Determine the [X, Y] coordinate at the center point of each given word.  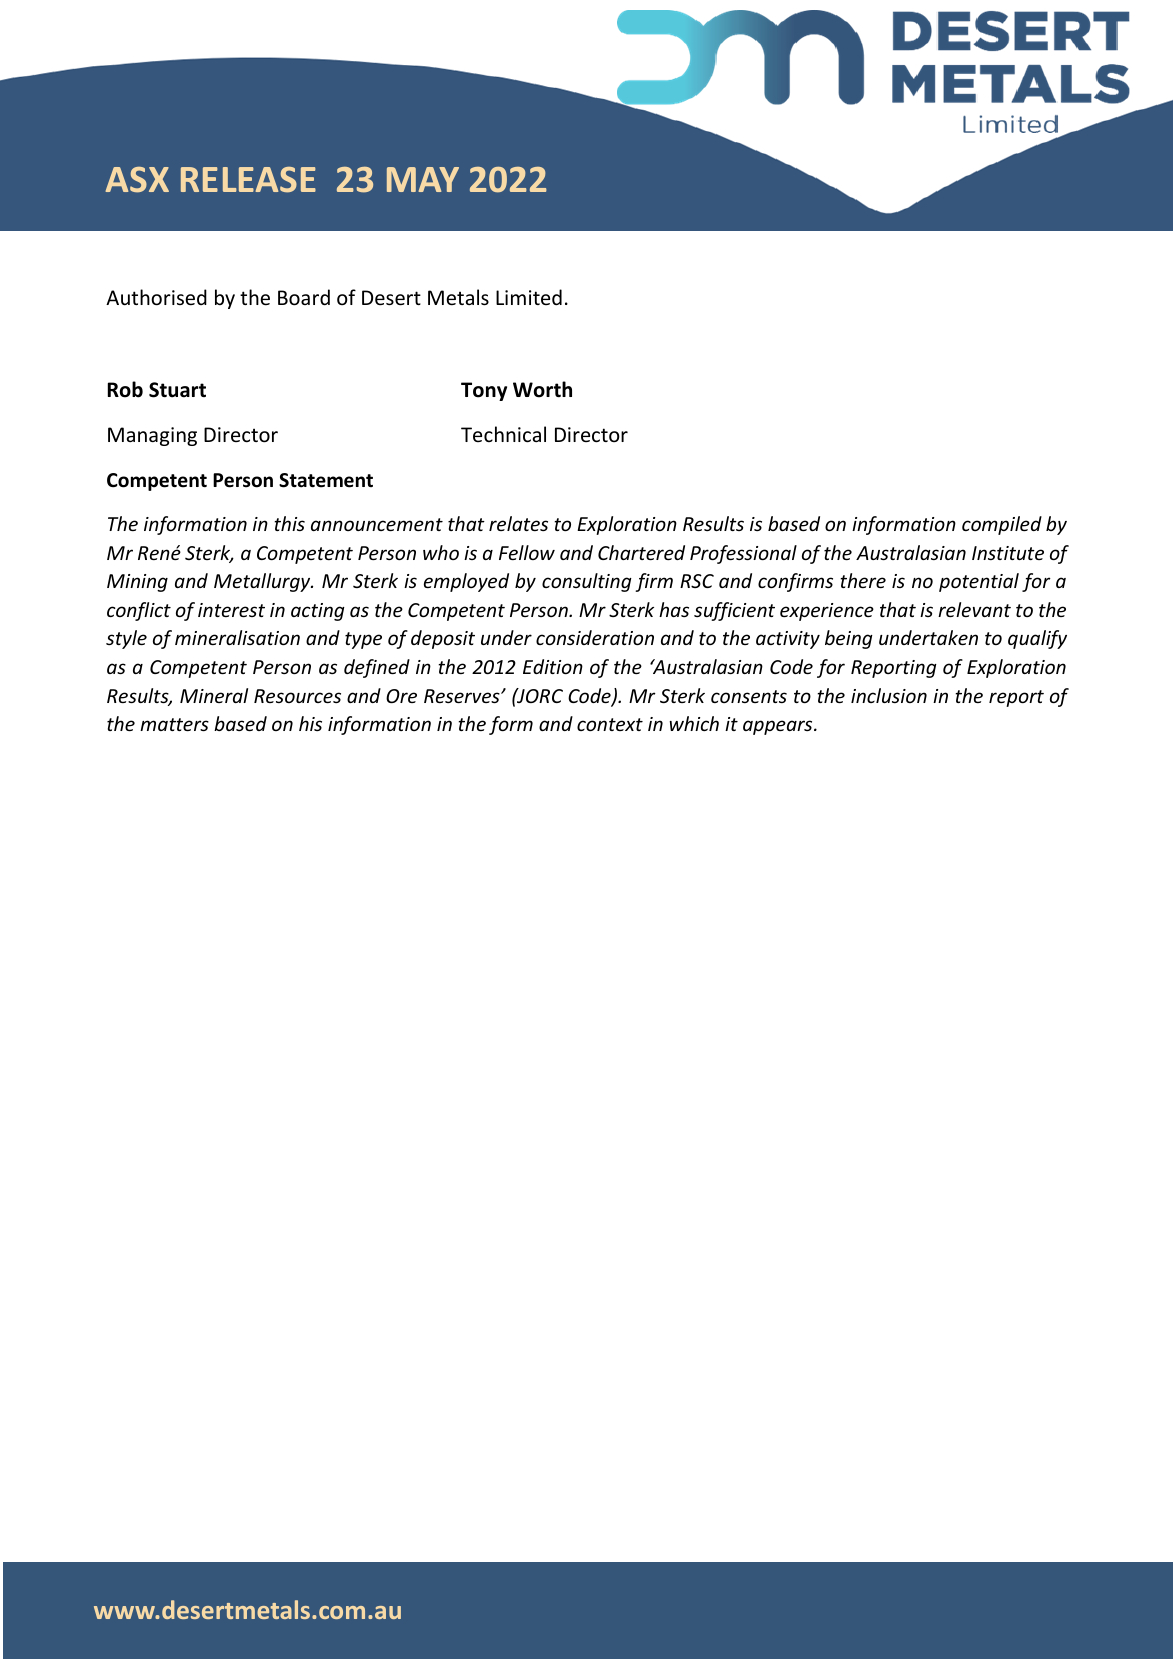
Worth [542, 389]
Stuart [177, 390]
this [289, 523]
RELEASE [248, 180]
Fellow [527, 552]
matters [174, 724]
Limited [529, 297]
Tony [484, 391]
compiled [1002, 525]
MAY [423, 179]
